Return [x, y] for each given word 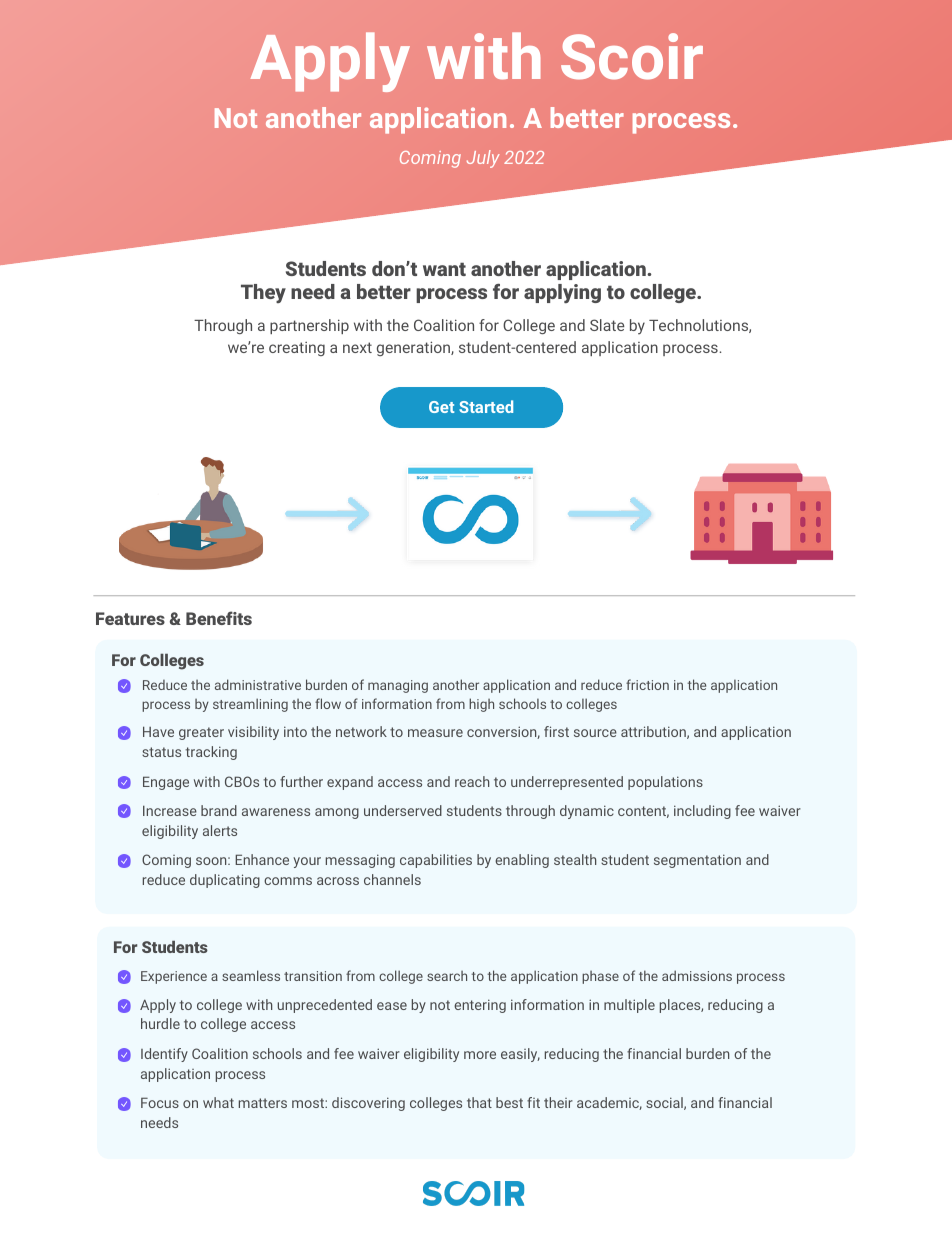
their [558, 1102]
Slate [607, 325]
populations [665, 783]
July [483, 159]
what [218, 1102]
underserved [403, 810]
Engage [166, 783]
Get [441, 407]
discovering [368, 1104]
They [263, 293]
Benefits [219, 618]
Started [486, 406]
